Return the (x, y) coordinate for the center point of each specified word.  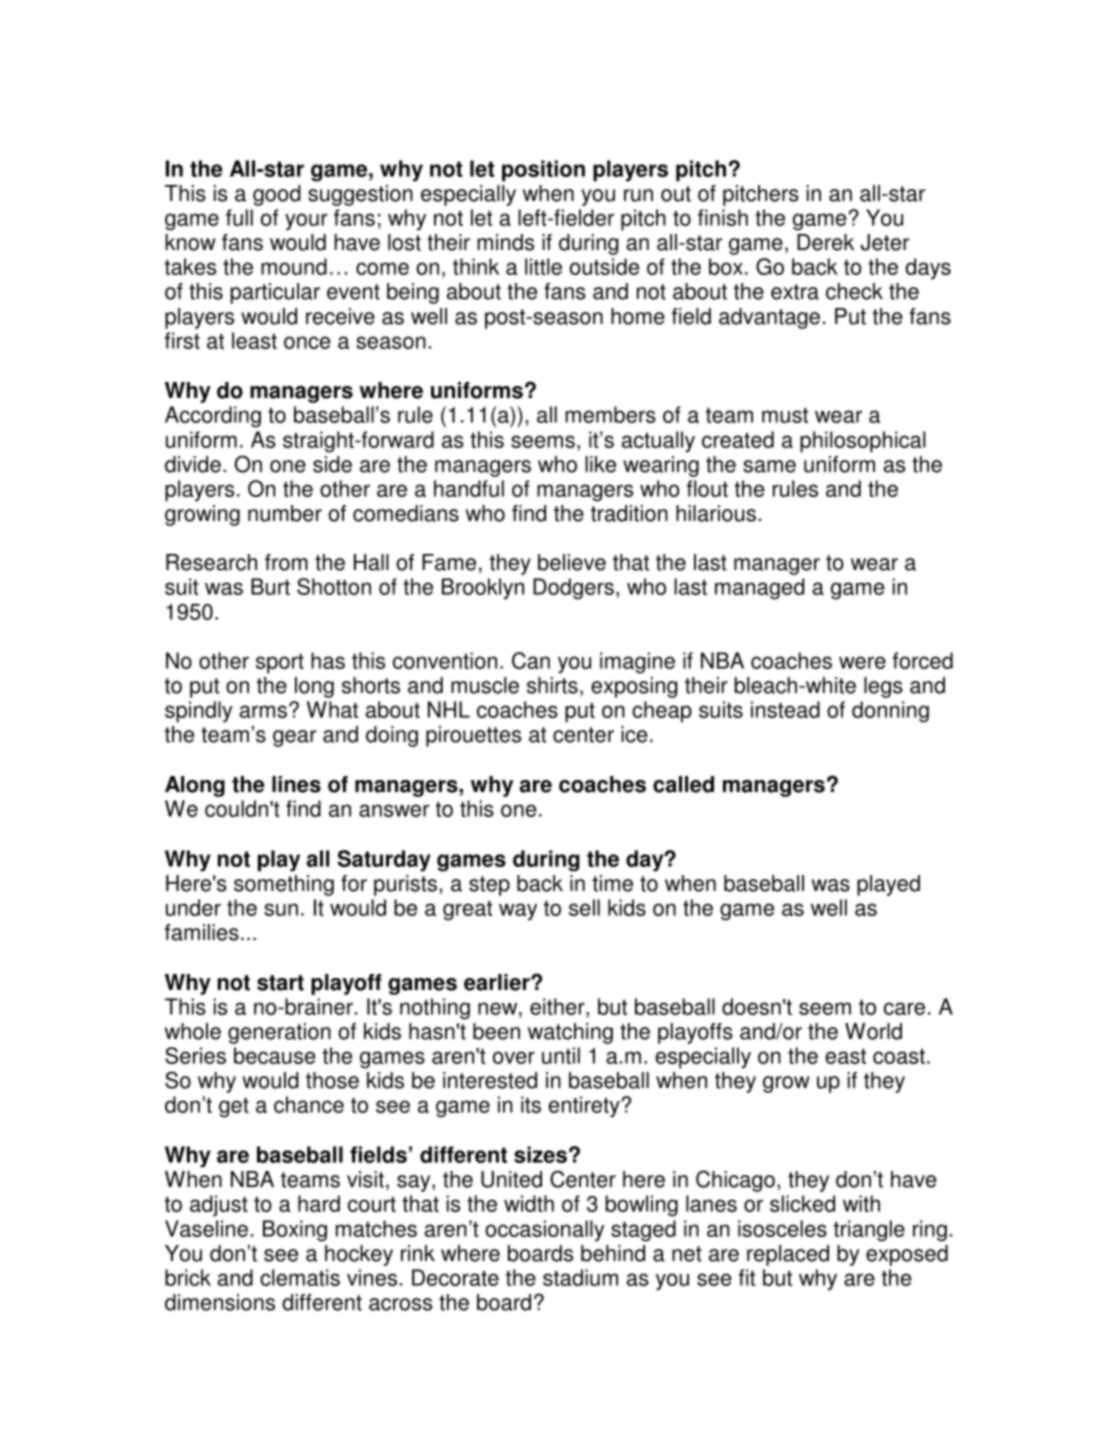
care (904, 1008)
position (543, 171)
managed (760, 589)
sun (281, 909)
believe (572, 562)
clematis (300, 1277)
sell (584, 907)
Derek (825, 242)
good (277, 195)
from (286, 562)
